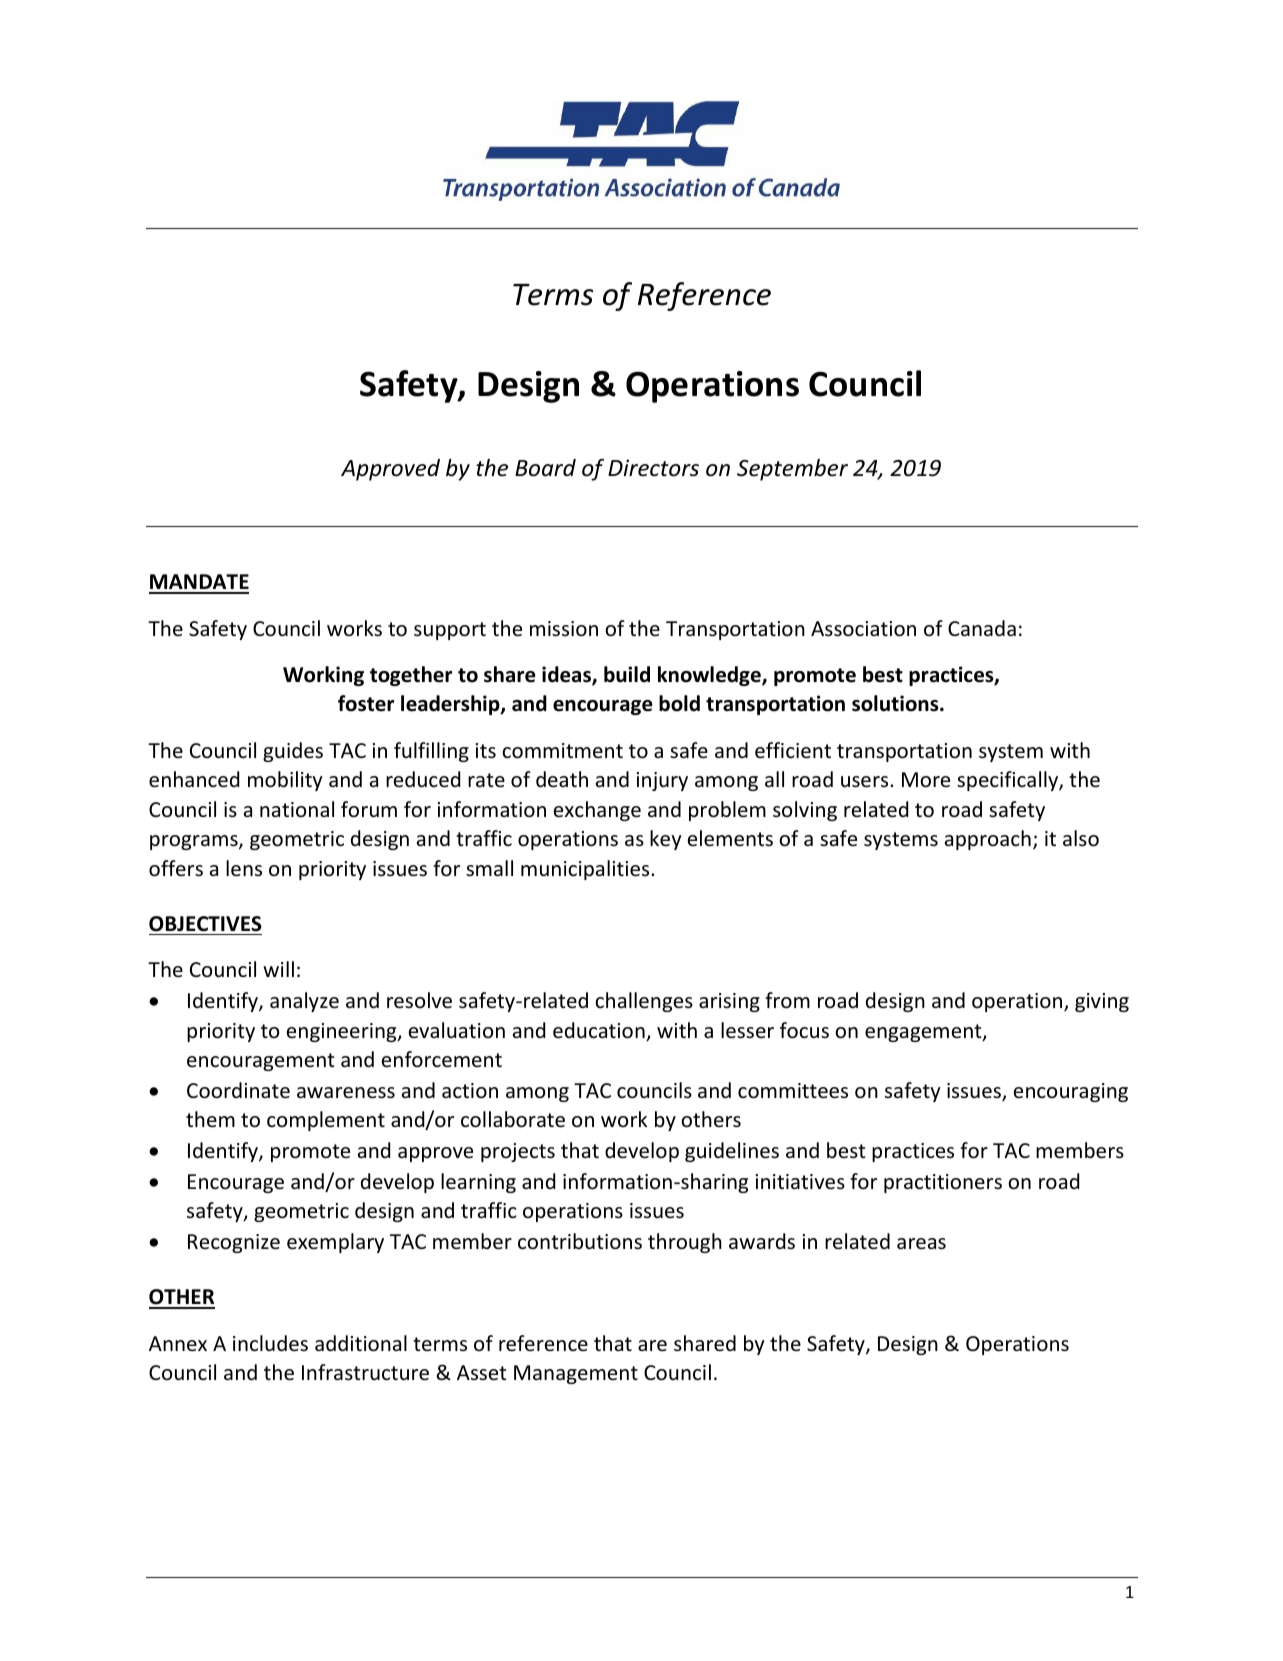  What do you see at coordinates (943, 1183) in the document?
I see `practitioners` at bounding box center [943, 1183].
